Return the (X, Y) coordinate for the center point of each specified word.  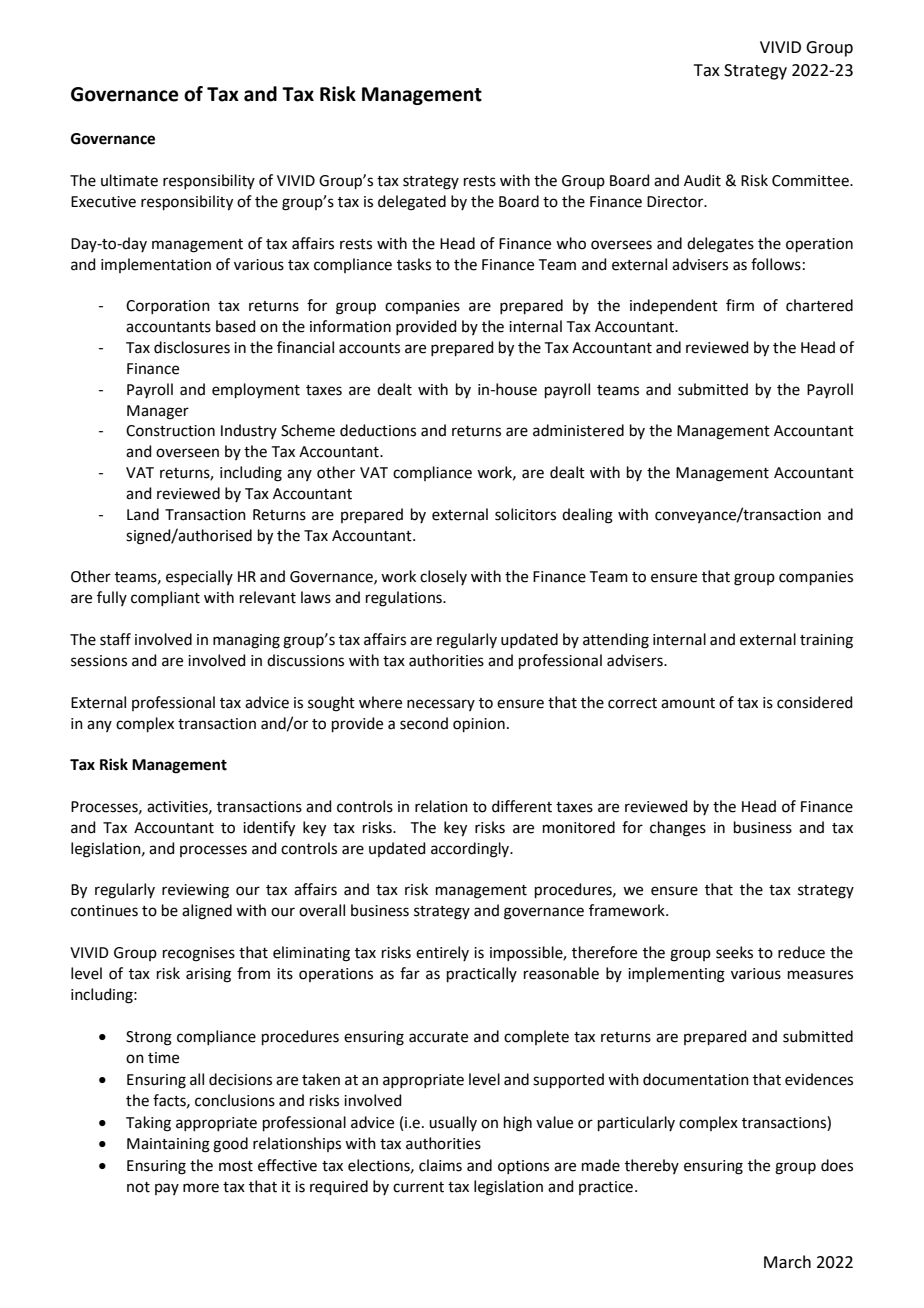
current (418, 1187)
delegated (412, 203)
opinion (479, 725)
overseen (187, 453)
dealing (587, 516)
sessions (99, 661)
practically (482, 974)
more (201, 1188)
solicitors (525, 514)
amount (688, 703)
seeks (734, 952)
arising (208, 975)
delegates (720, 245)
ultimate (129, 180)
